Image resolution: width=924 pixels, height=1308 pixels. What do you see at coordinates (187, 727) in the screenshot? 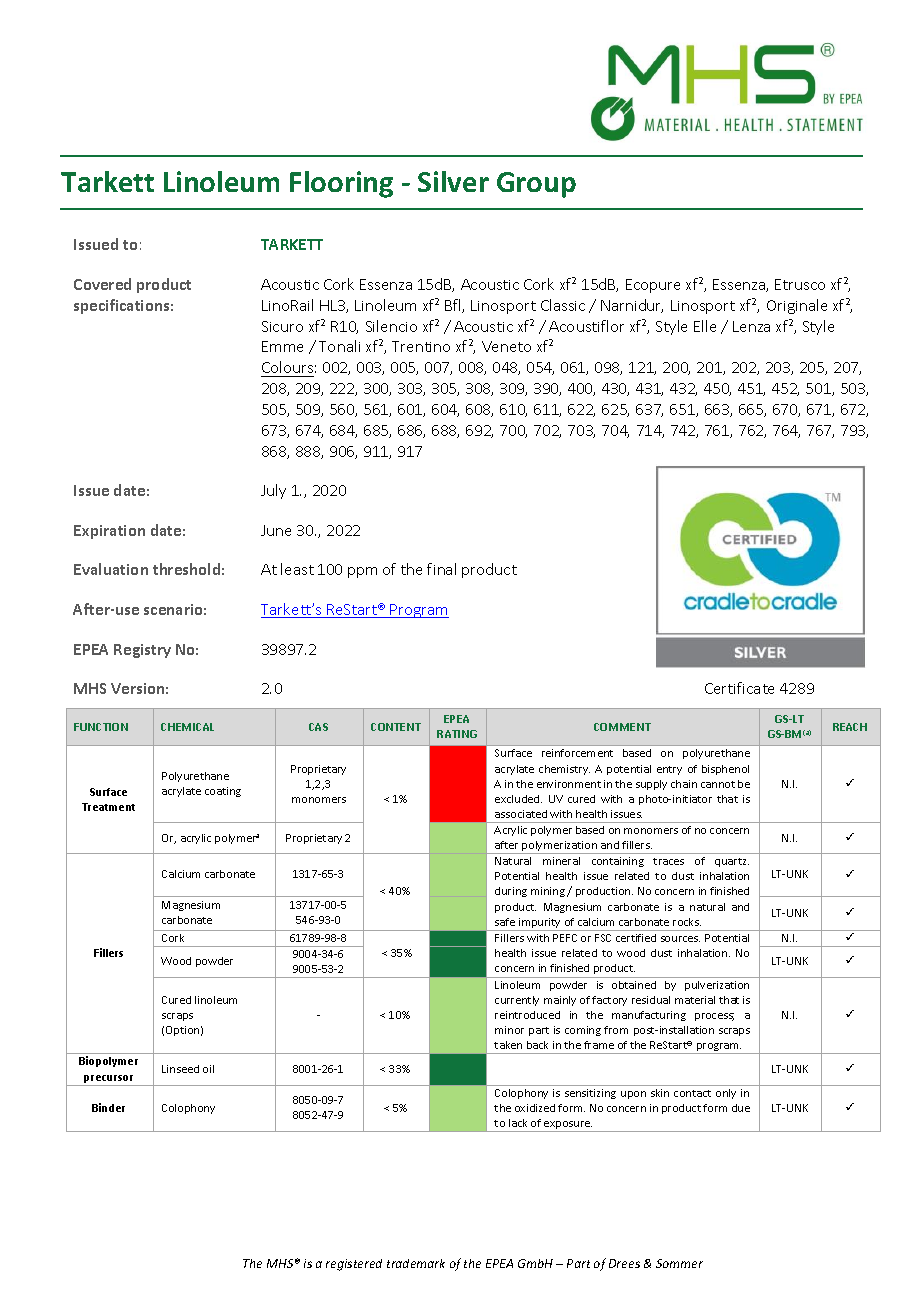
I see `CHEMICAL` at bounding box center [187, 727].
